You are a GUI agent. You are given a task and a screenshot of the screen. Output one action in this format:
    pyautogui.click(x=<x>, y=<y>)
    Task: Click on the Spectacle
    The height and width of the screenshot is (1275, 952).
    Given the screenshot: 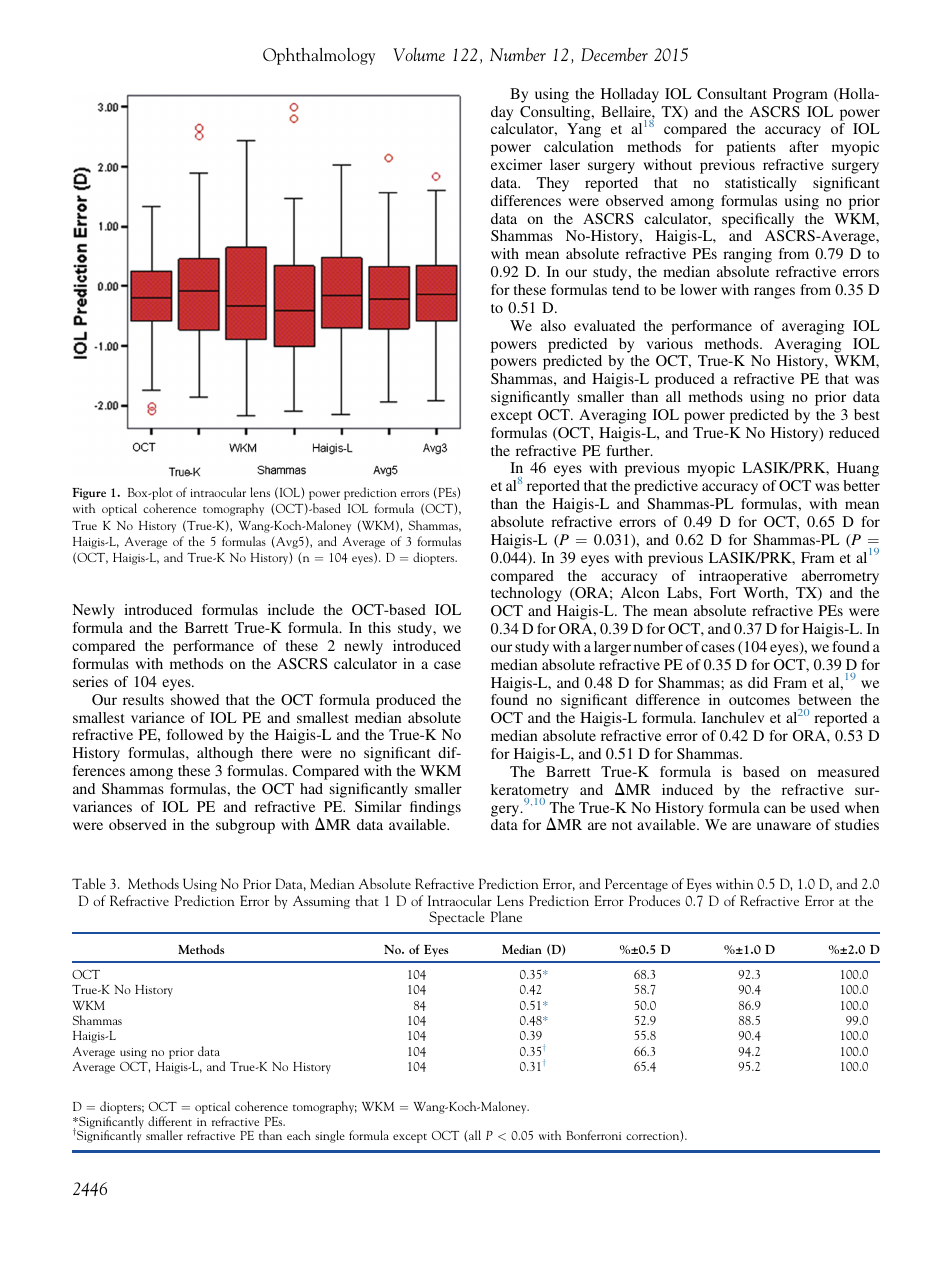 What is the action you would take?
    pyautogui.click(x=457, y=918)
